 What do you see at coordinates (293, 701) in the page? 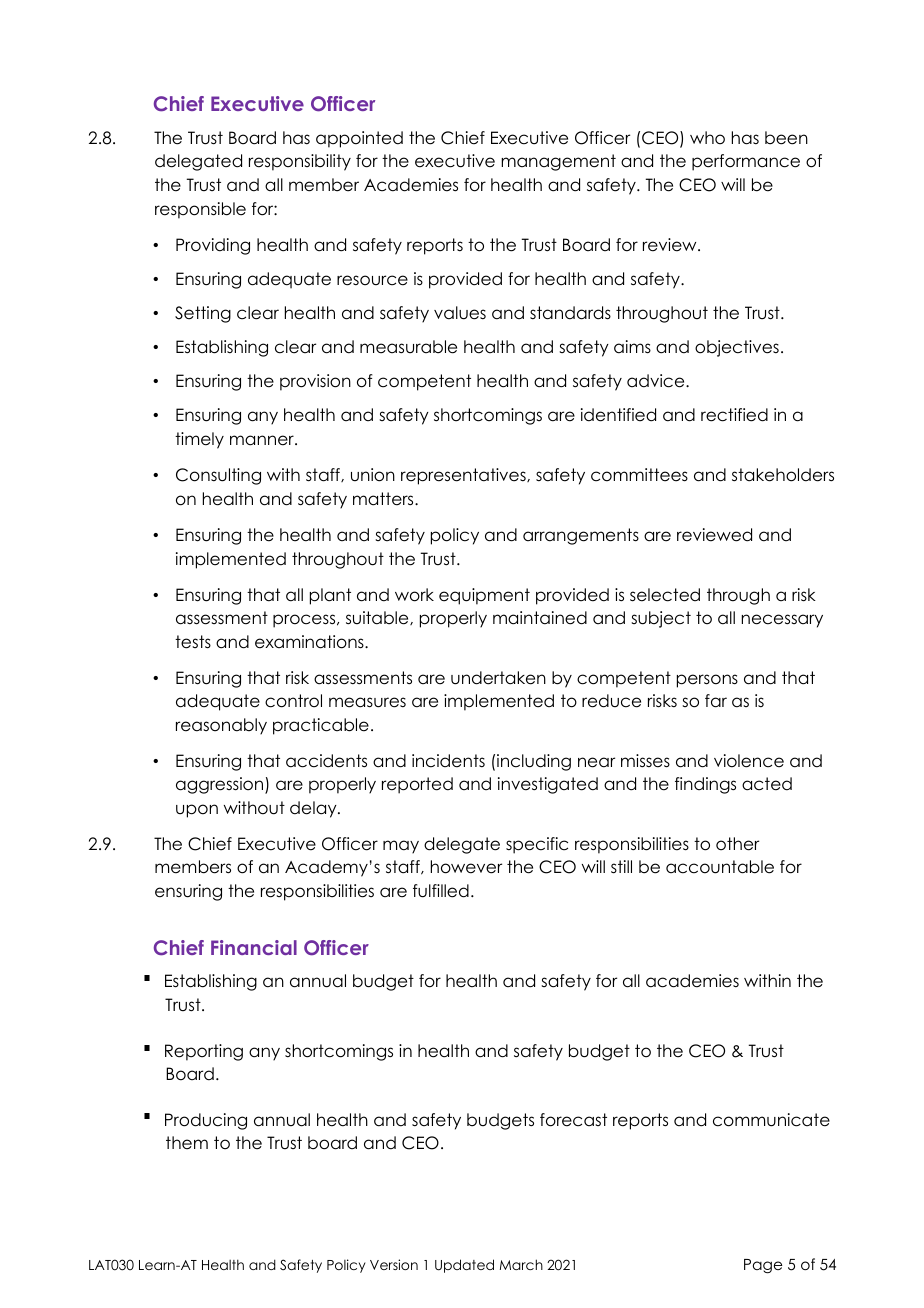
I see `control` at bounding box center [293, 701].
